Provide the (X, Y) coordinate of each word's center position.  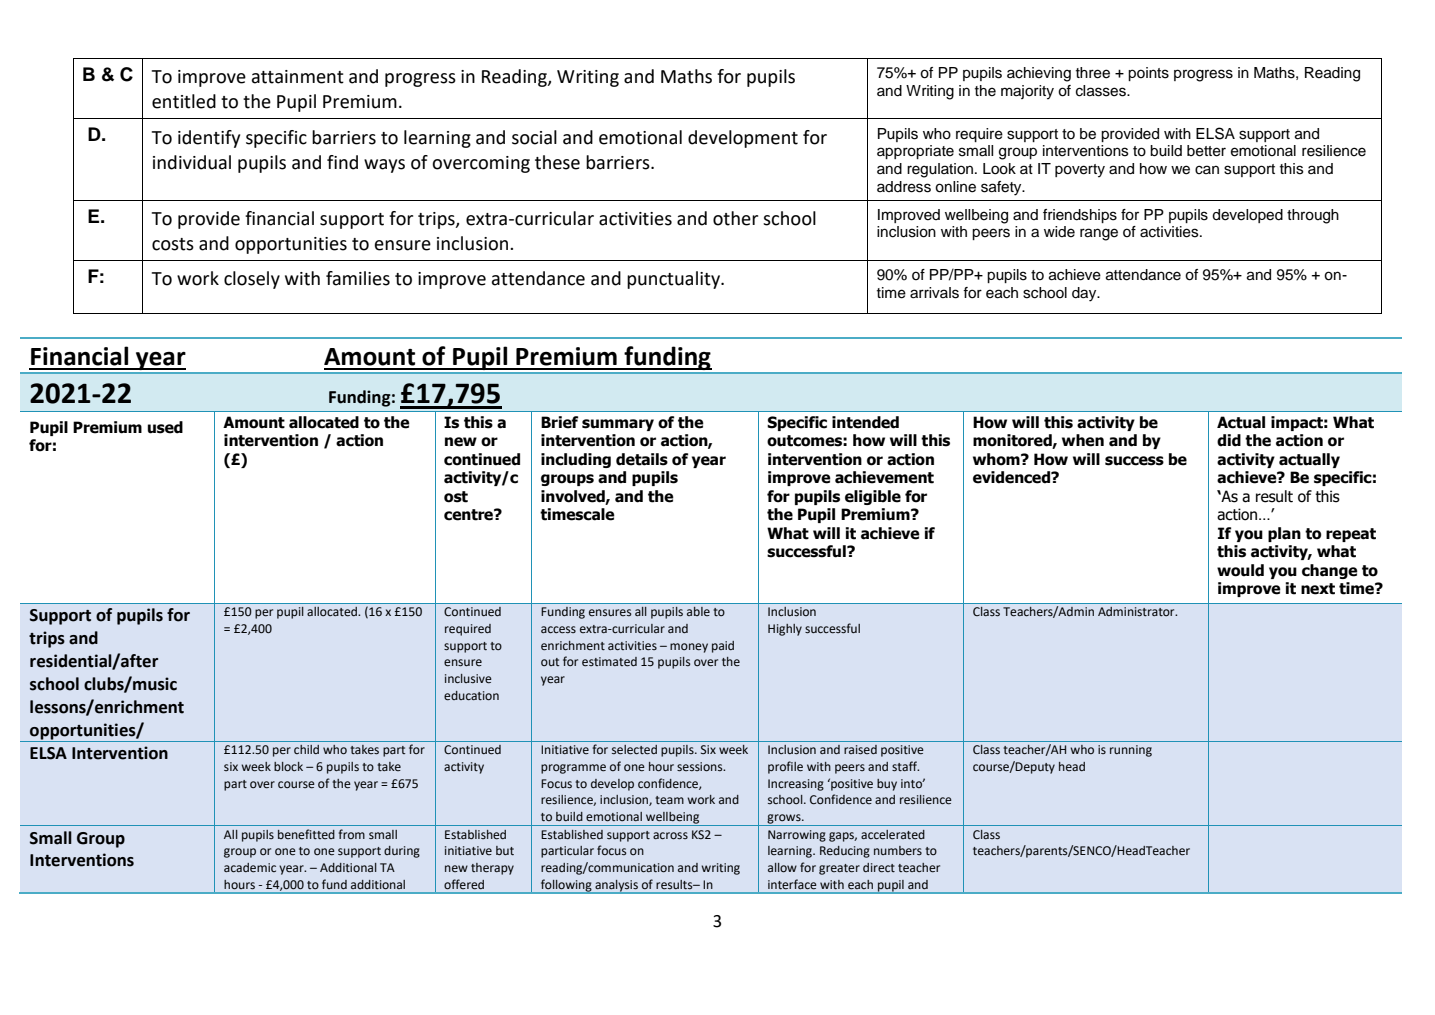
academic (250, 868)
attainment (298, 77)
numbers (898, 850)
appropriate (915, 152)
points (1148, 74)
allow (782, 868)
